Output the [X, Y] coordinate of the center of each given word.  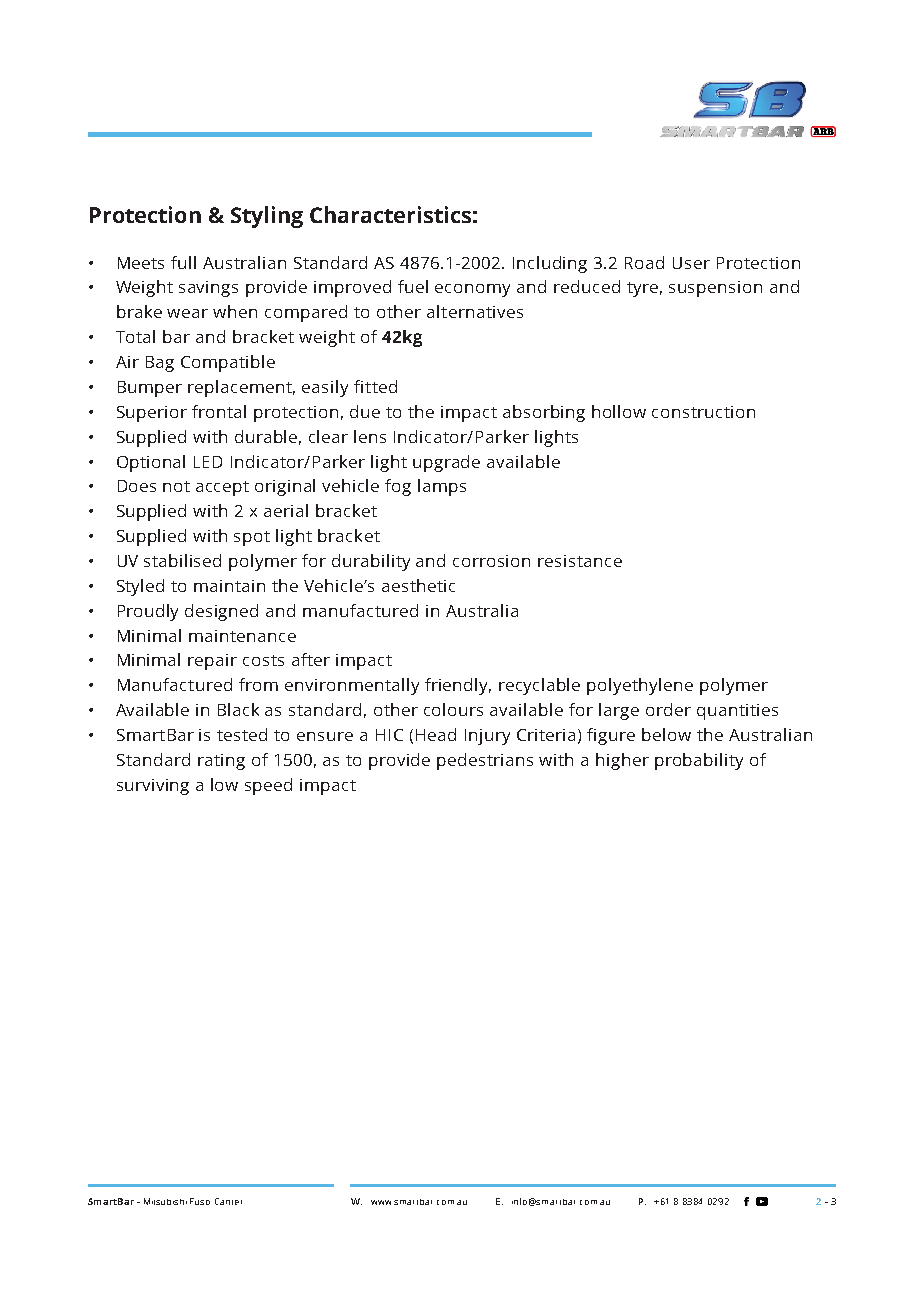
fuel [413, 286]
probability [699, 761]
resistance [580, 561]
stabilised [182, 560]
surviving [153, 787]
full [183, 262]
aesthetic [418, 585]
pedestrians [485, 761]
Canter [228, 1201]
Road [644, 262]
